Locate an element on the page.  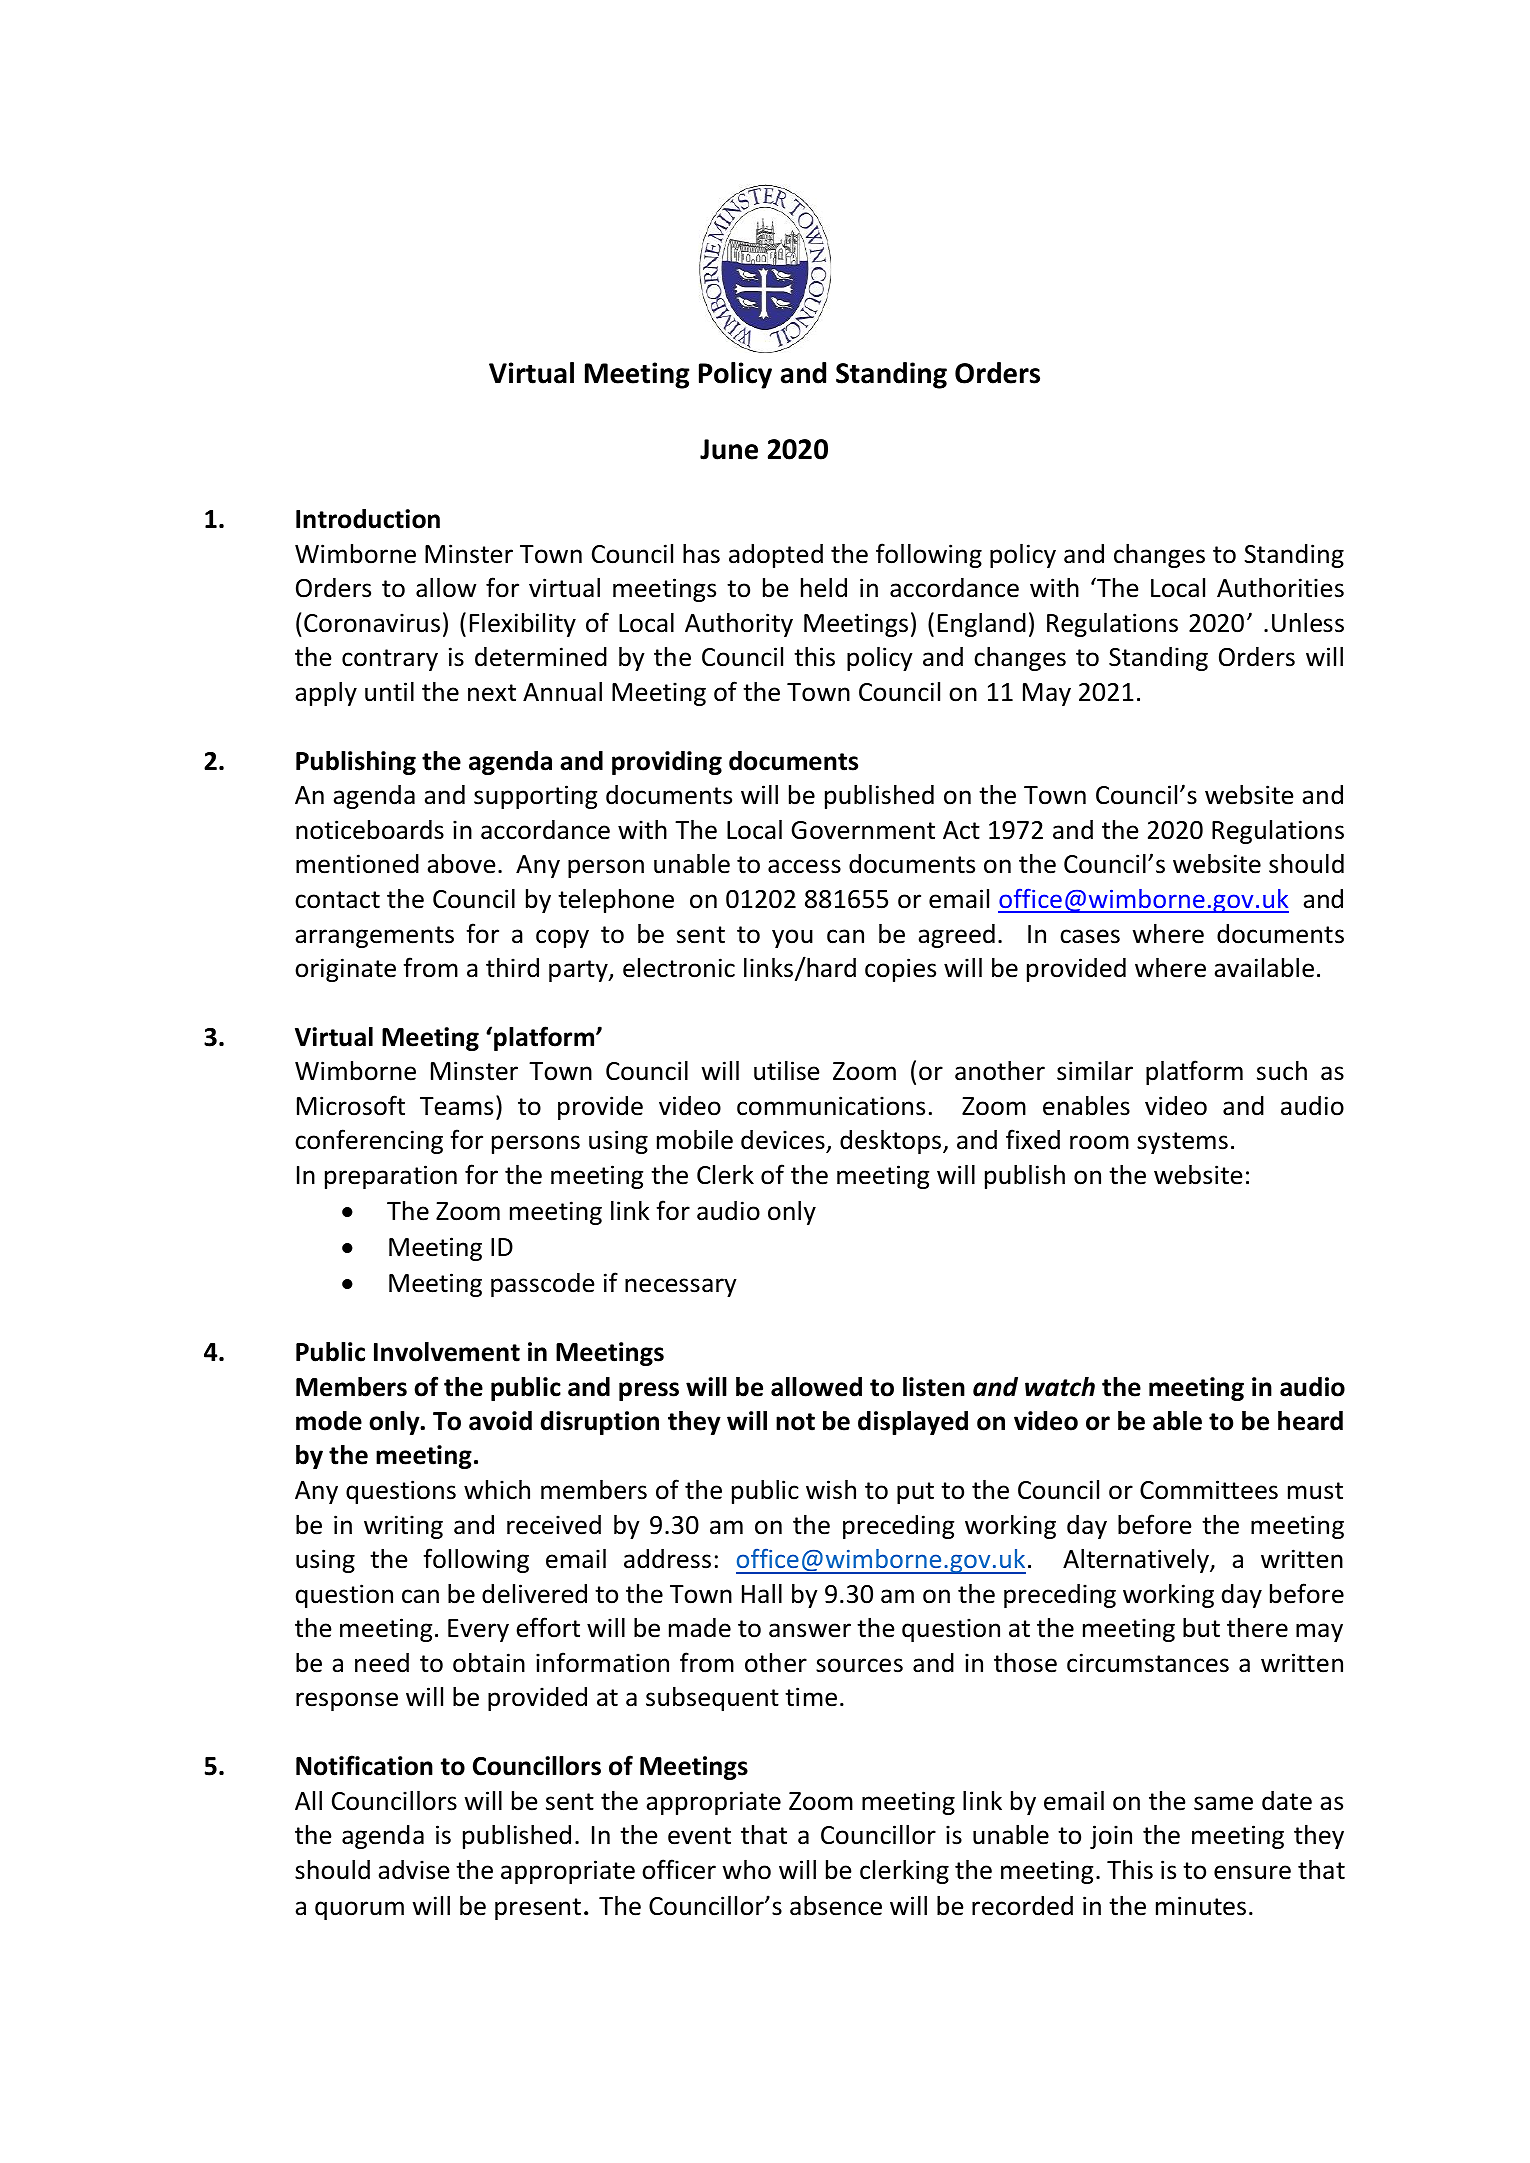
Authorities is located at coordinates (1280, 587).
